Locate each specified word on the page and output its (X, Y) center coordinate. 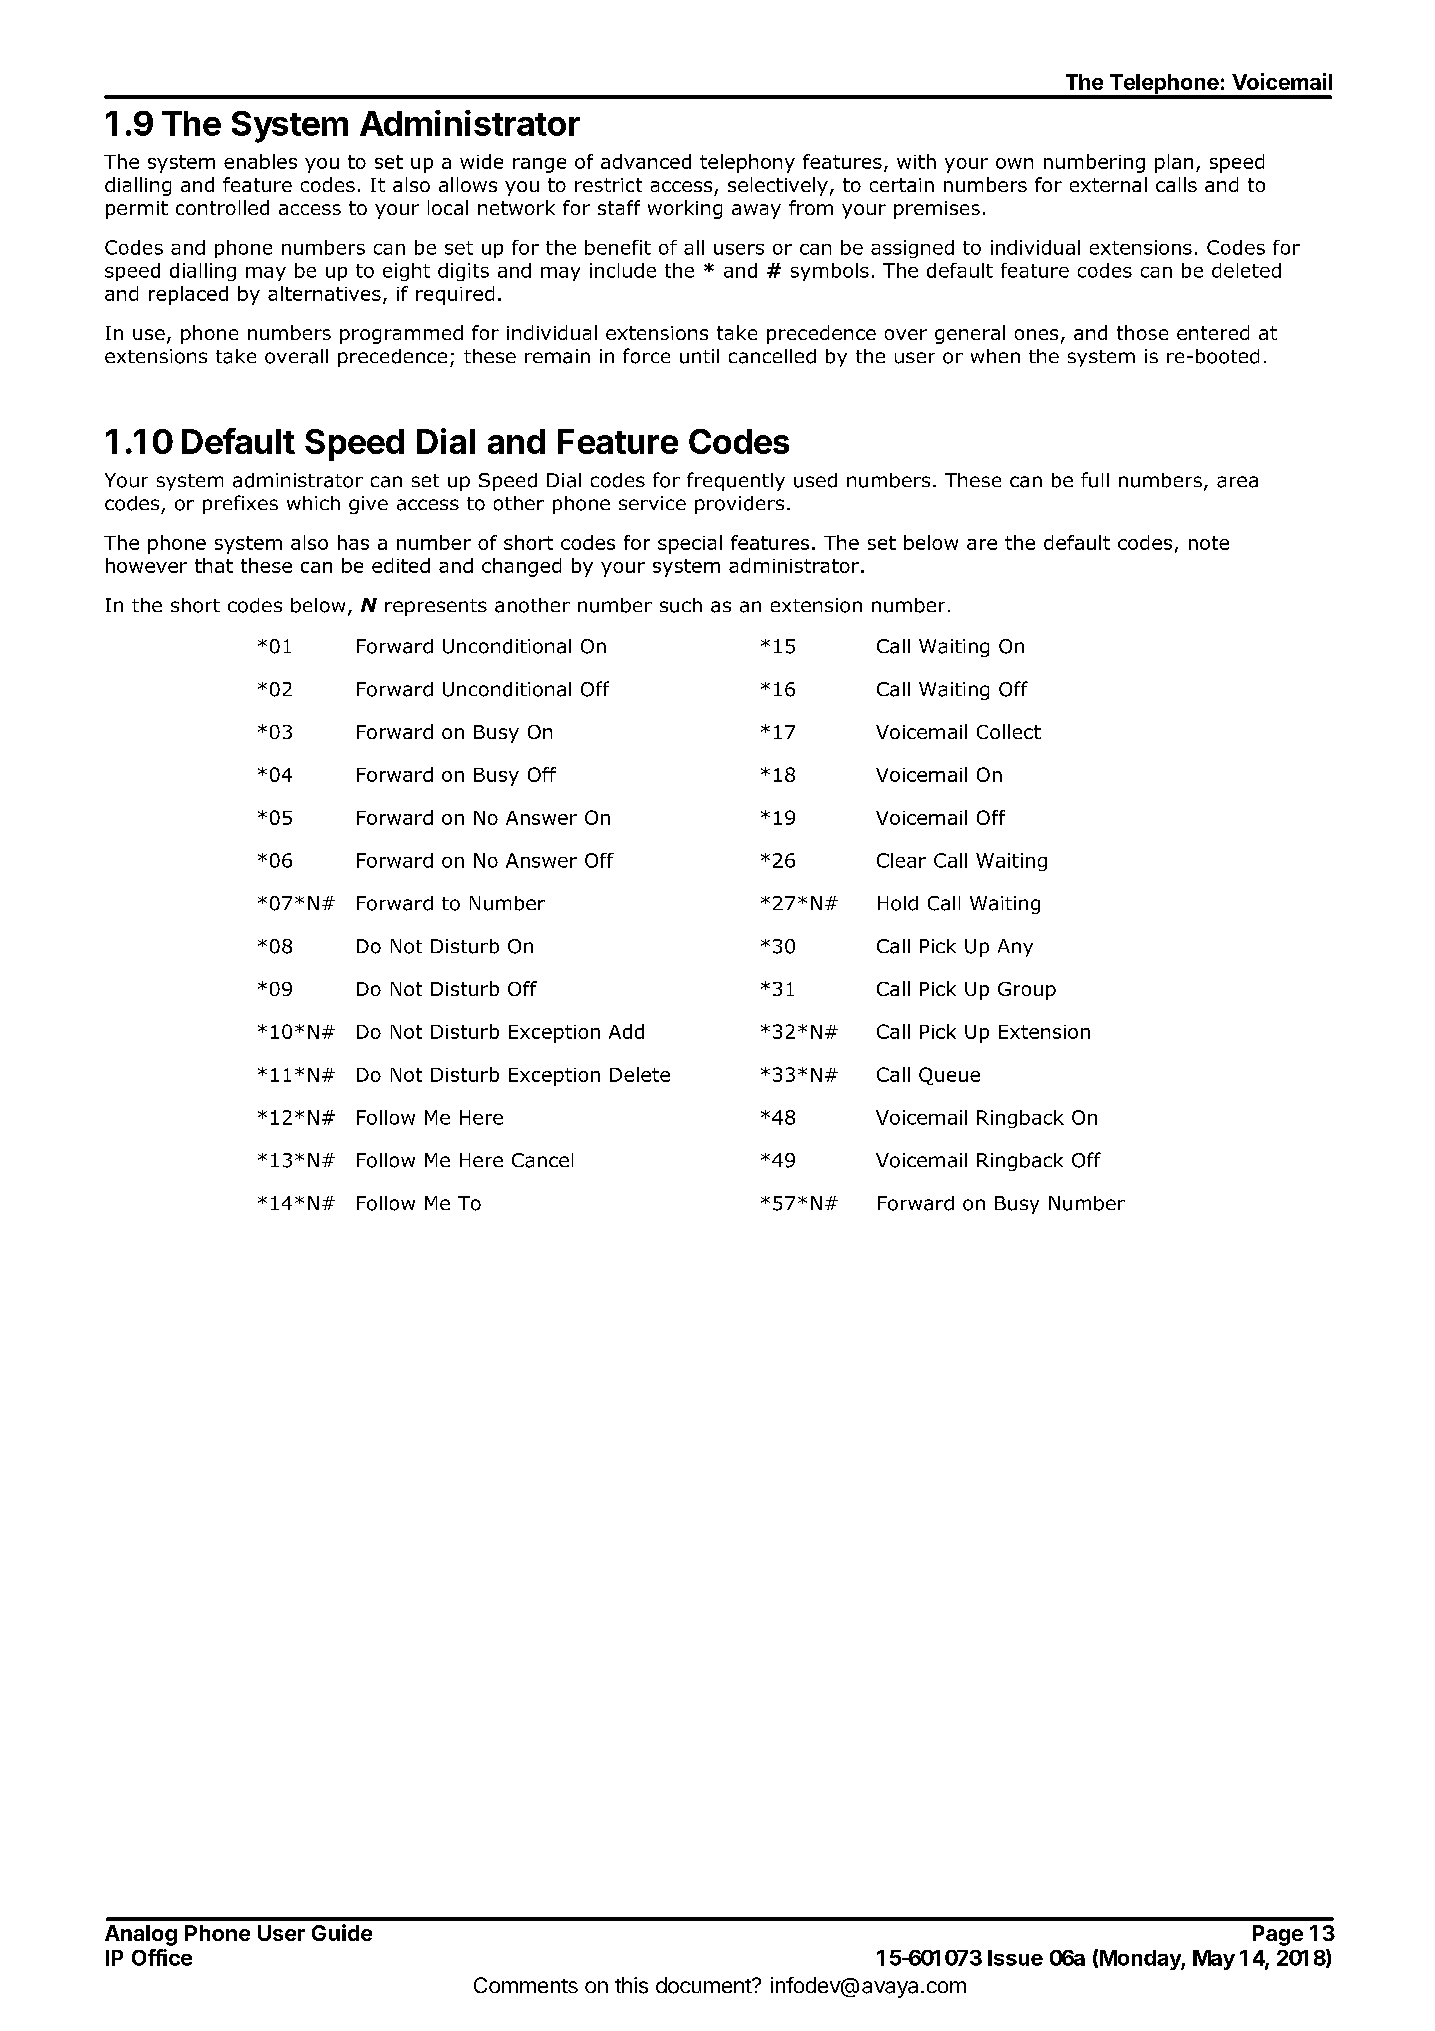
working (685, 209)
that (214, 565)
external (1108, 184)
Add (626, 1031)
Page (1278, 1935)
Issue (1015, 1958)
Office (162, 1957)
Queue (949, 1076)
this (631, 1985)
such (681, 605)
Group (1027, 991)
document (704, 1985)
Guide (342, 1932)
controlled (222, 207)
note (1209, 543)
